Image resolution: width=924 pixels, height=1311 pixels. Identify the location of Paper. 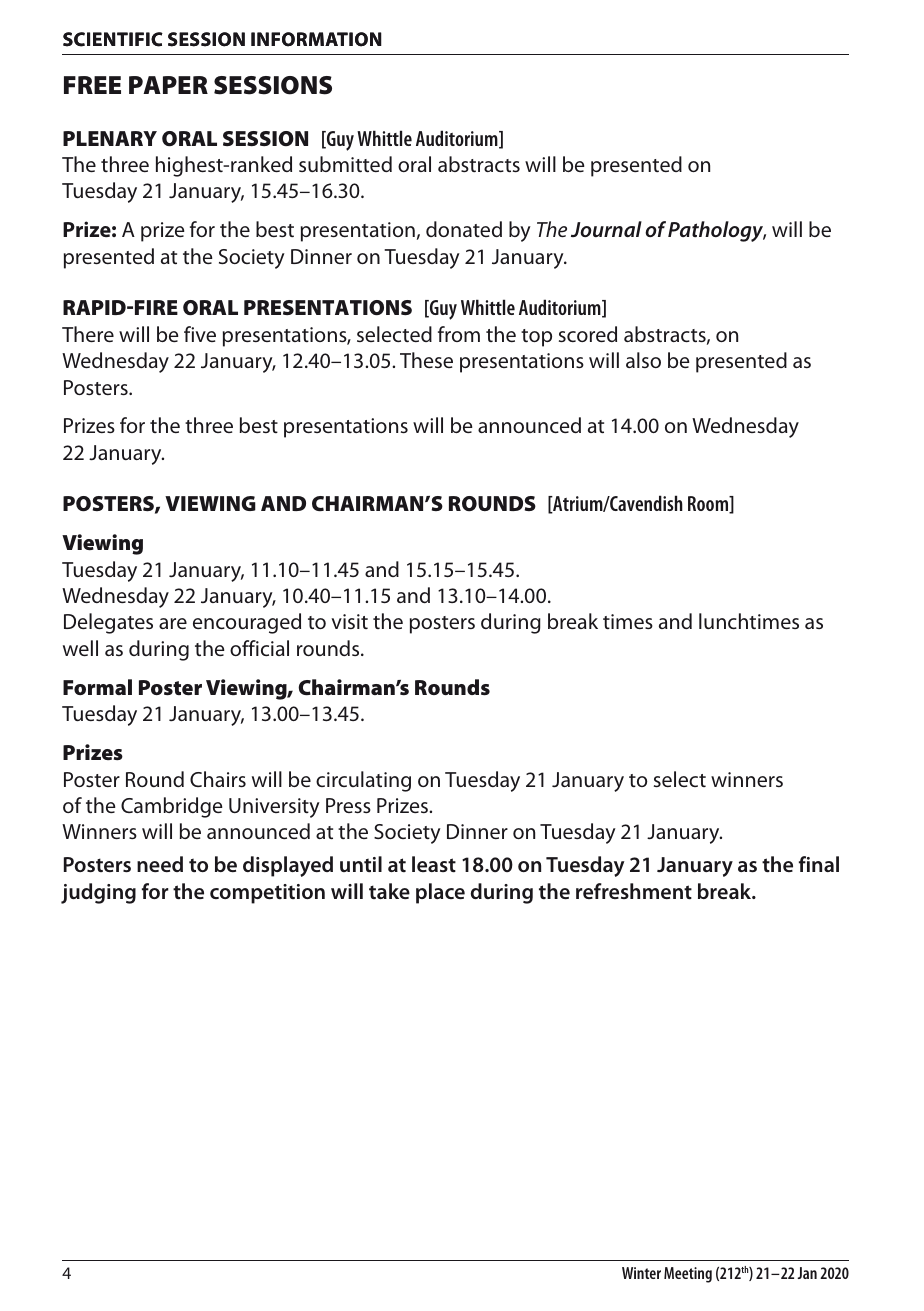
(168, 85).
